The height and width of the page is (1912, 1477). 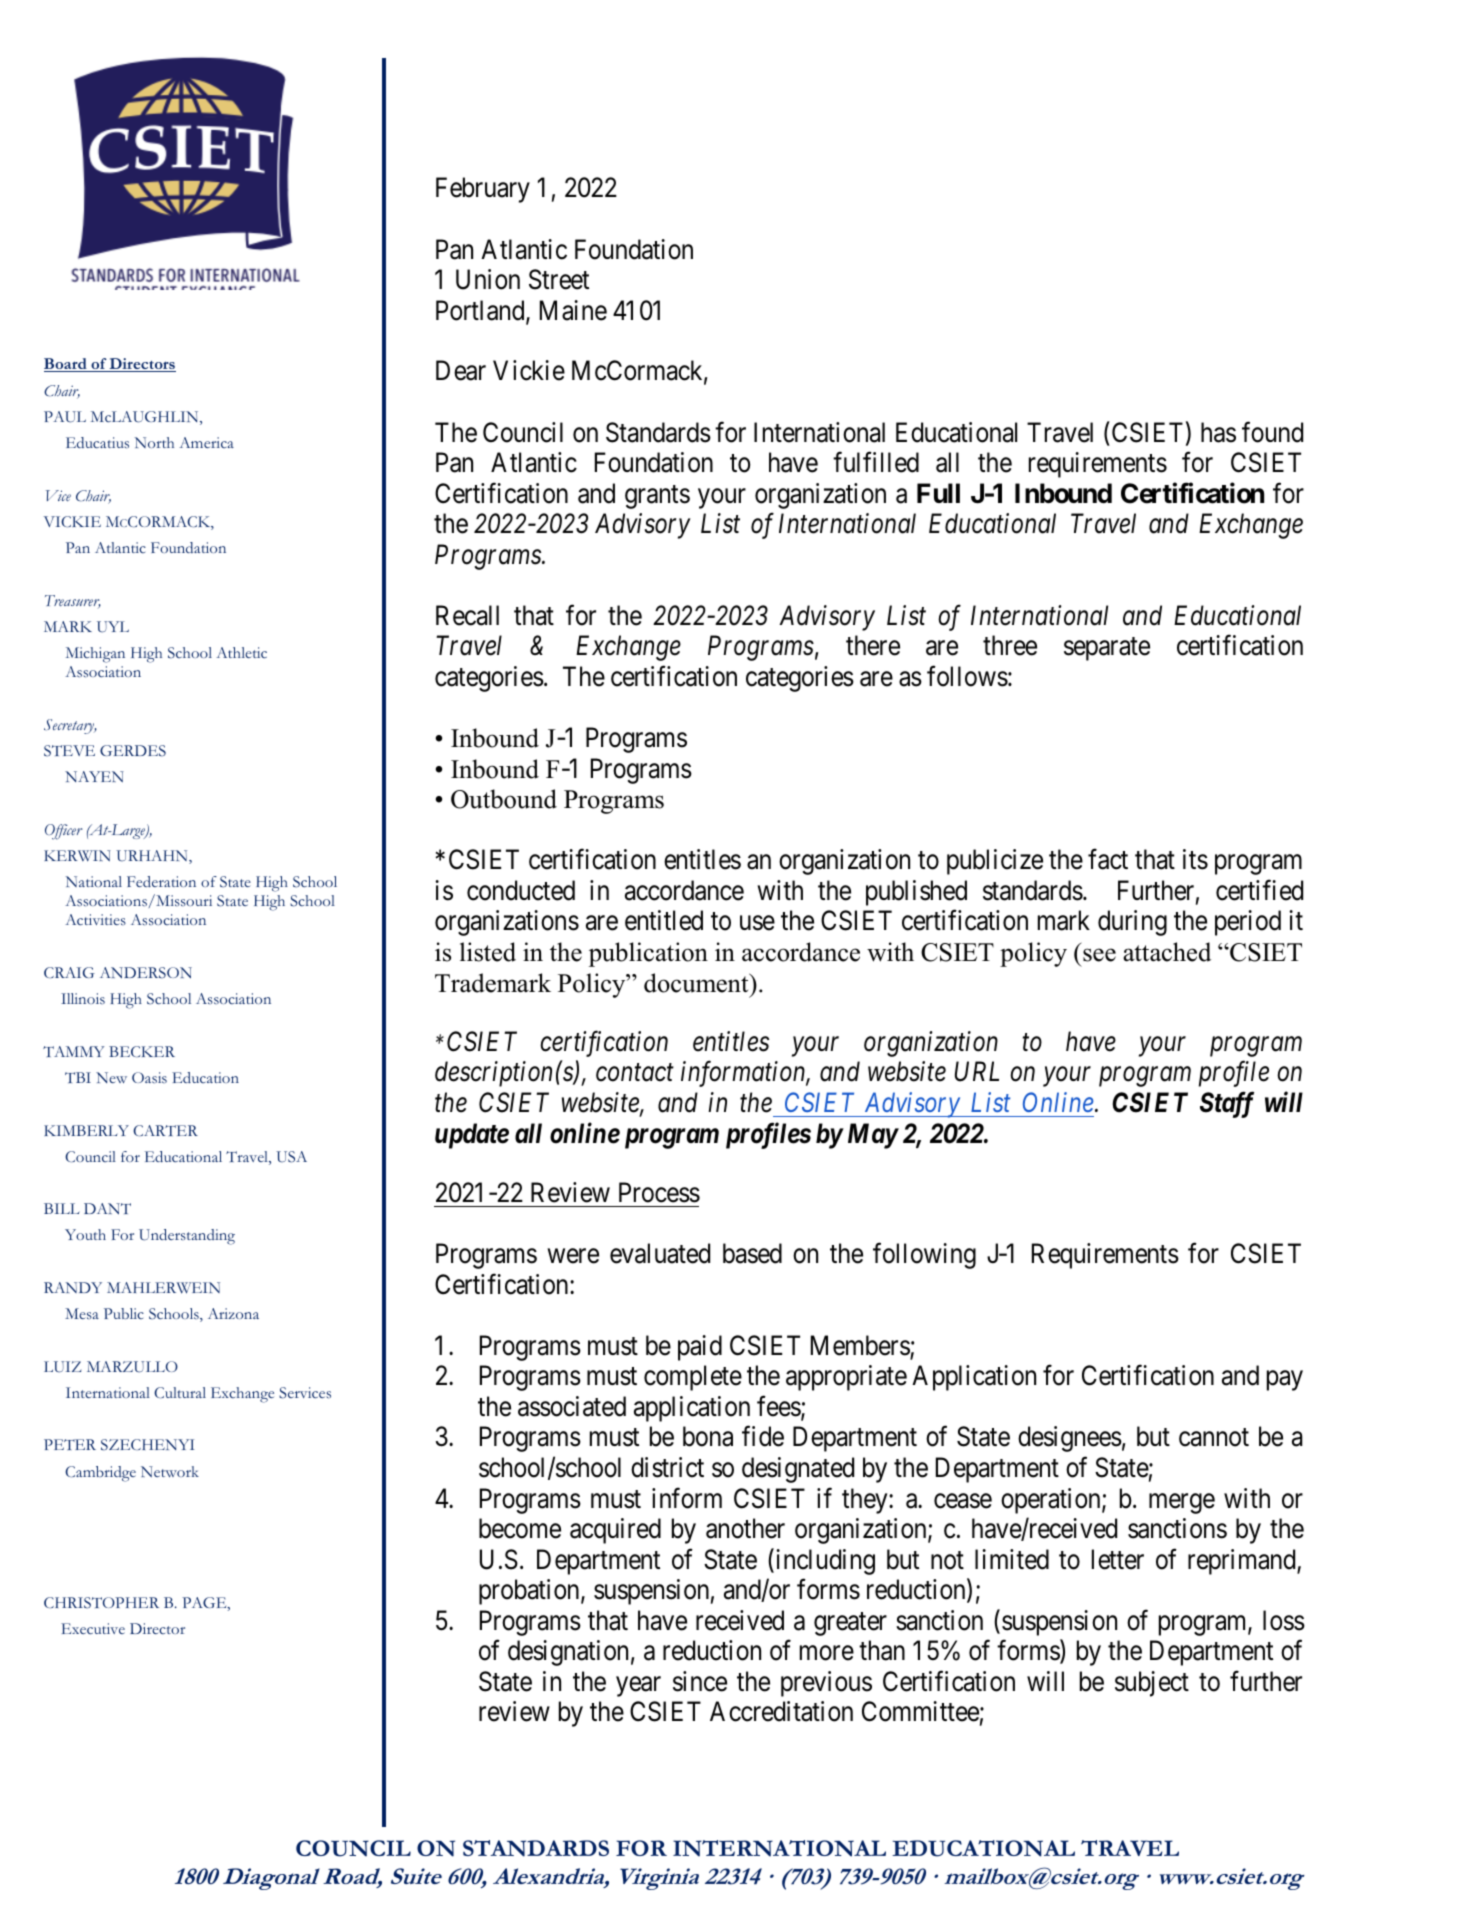 What do you see at coordinates (1107, 649) in the page?
I see `separate` at bounding box center [1107, 649].
